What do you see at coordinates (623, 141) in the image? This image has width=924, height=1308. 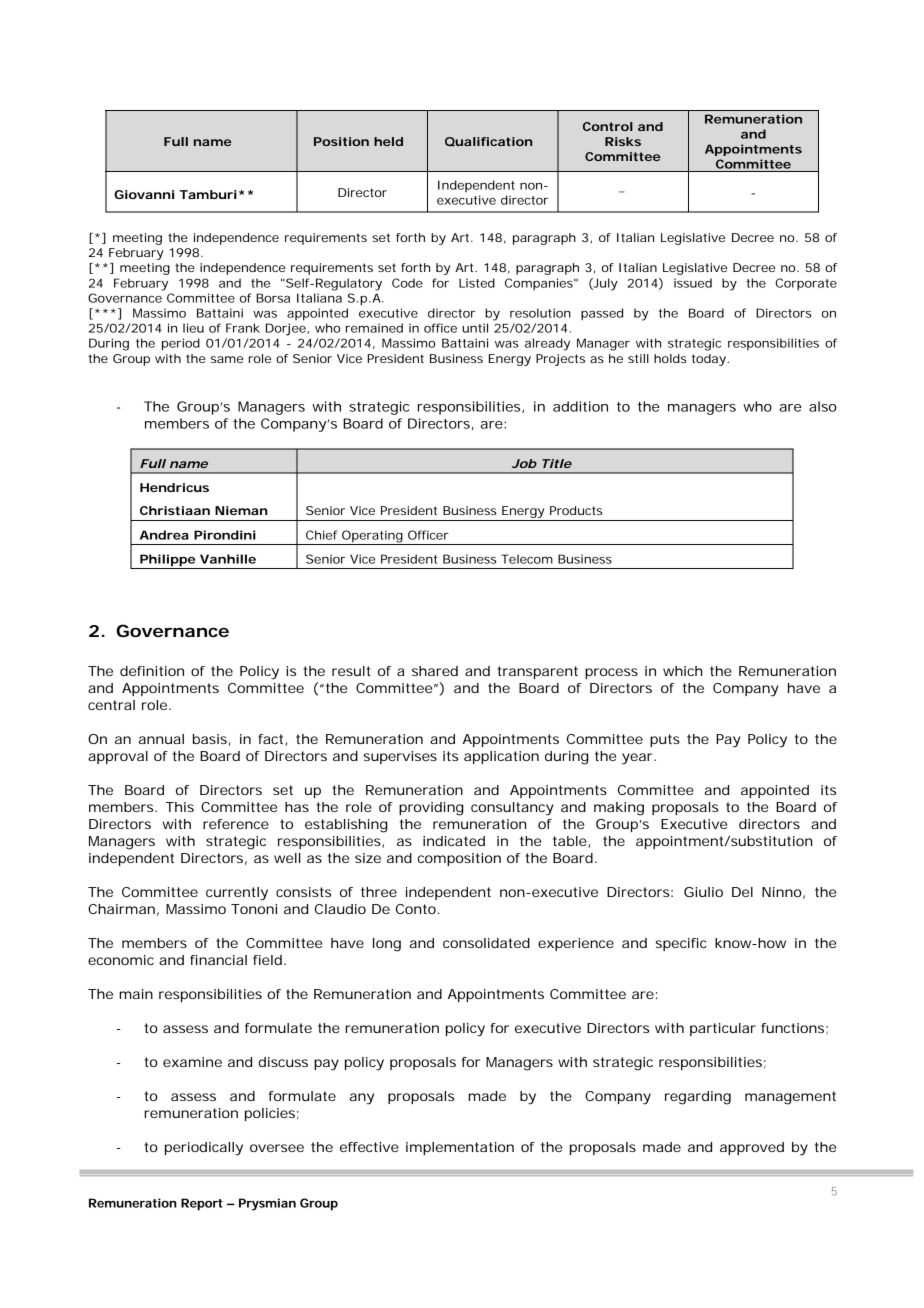 I see `Risks` at bounding box center [623, 141].
